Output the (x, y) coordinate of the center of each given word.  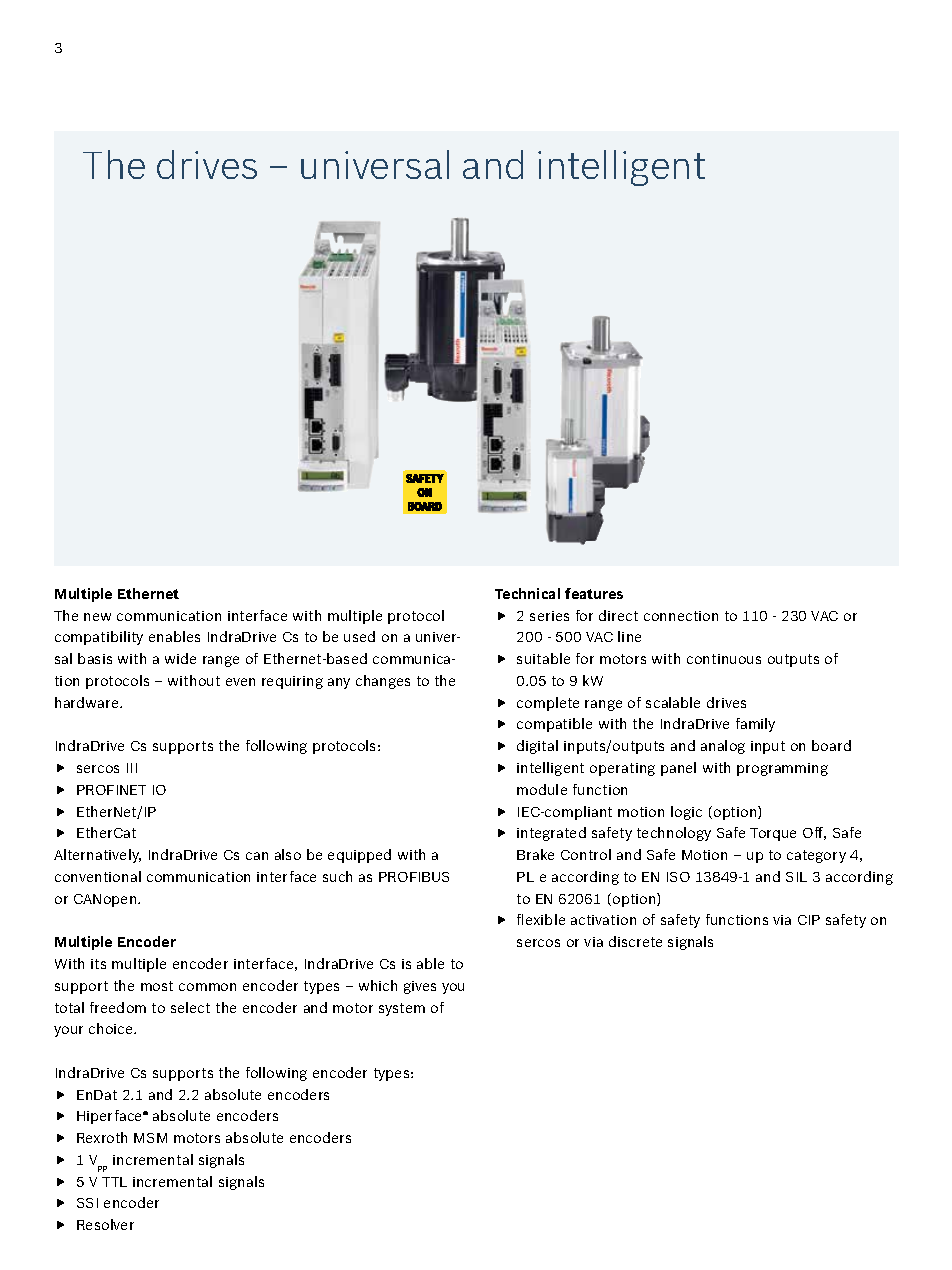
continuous (724, 659)
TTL (114, 1182)
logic (686, 813)
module (542, 789)
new (97, 617)
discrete (635, 941)
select (190, 1007)
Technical (527, 593)
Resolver (105, 1224)
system (402, 1009)
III (132, 768)
